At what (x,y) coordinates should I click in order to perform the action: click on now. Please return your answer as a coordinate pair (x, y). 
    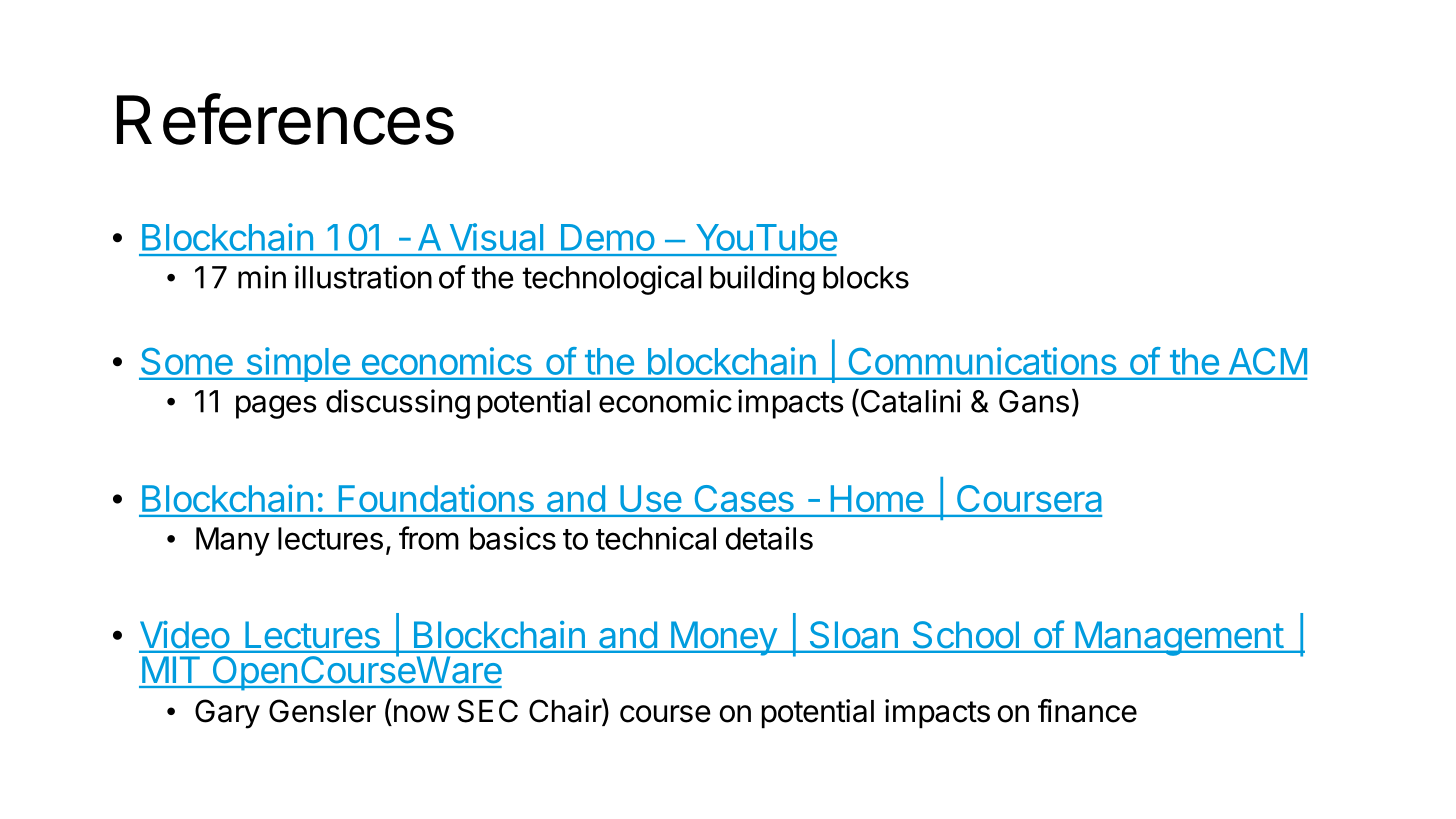
    Looking at the image, I should click on (422, 714).
